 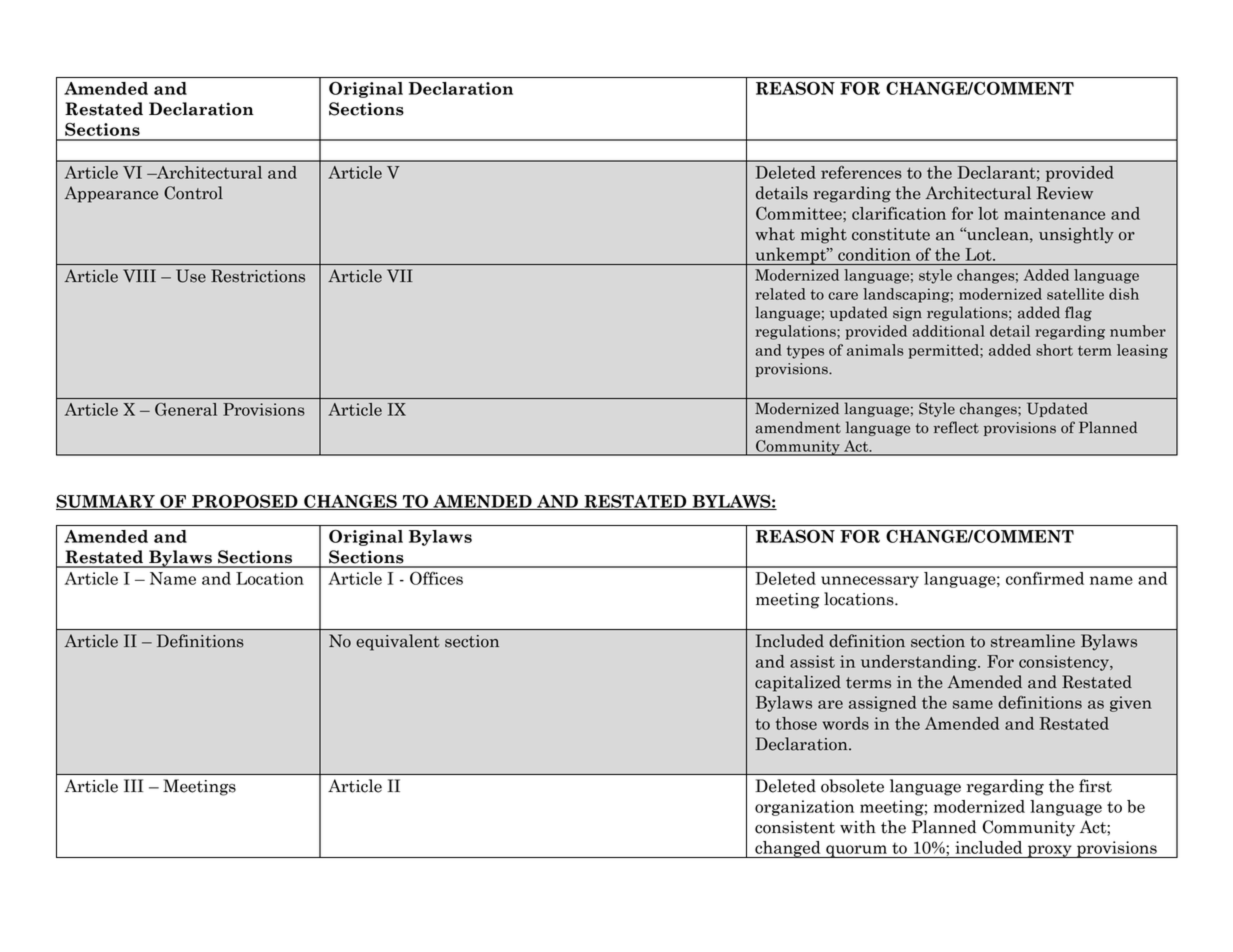 What do you see at coordinates (798, 683) in the image?
I see `capitalized` at bounding box center [798, 683].
